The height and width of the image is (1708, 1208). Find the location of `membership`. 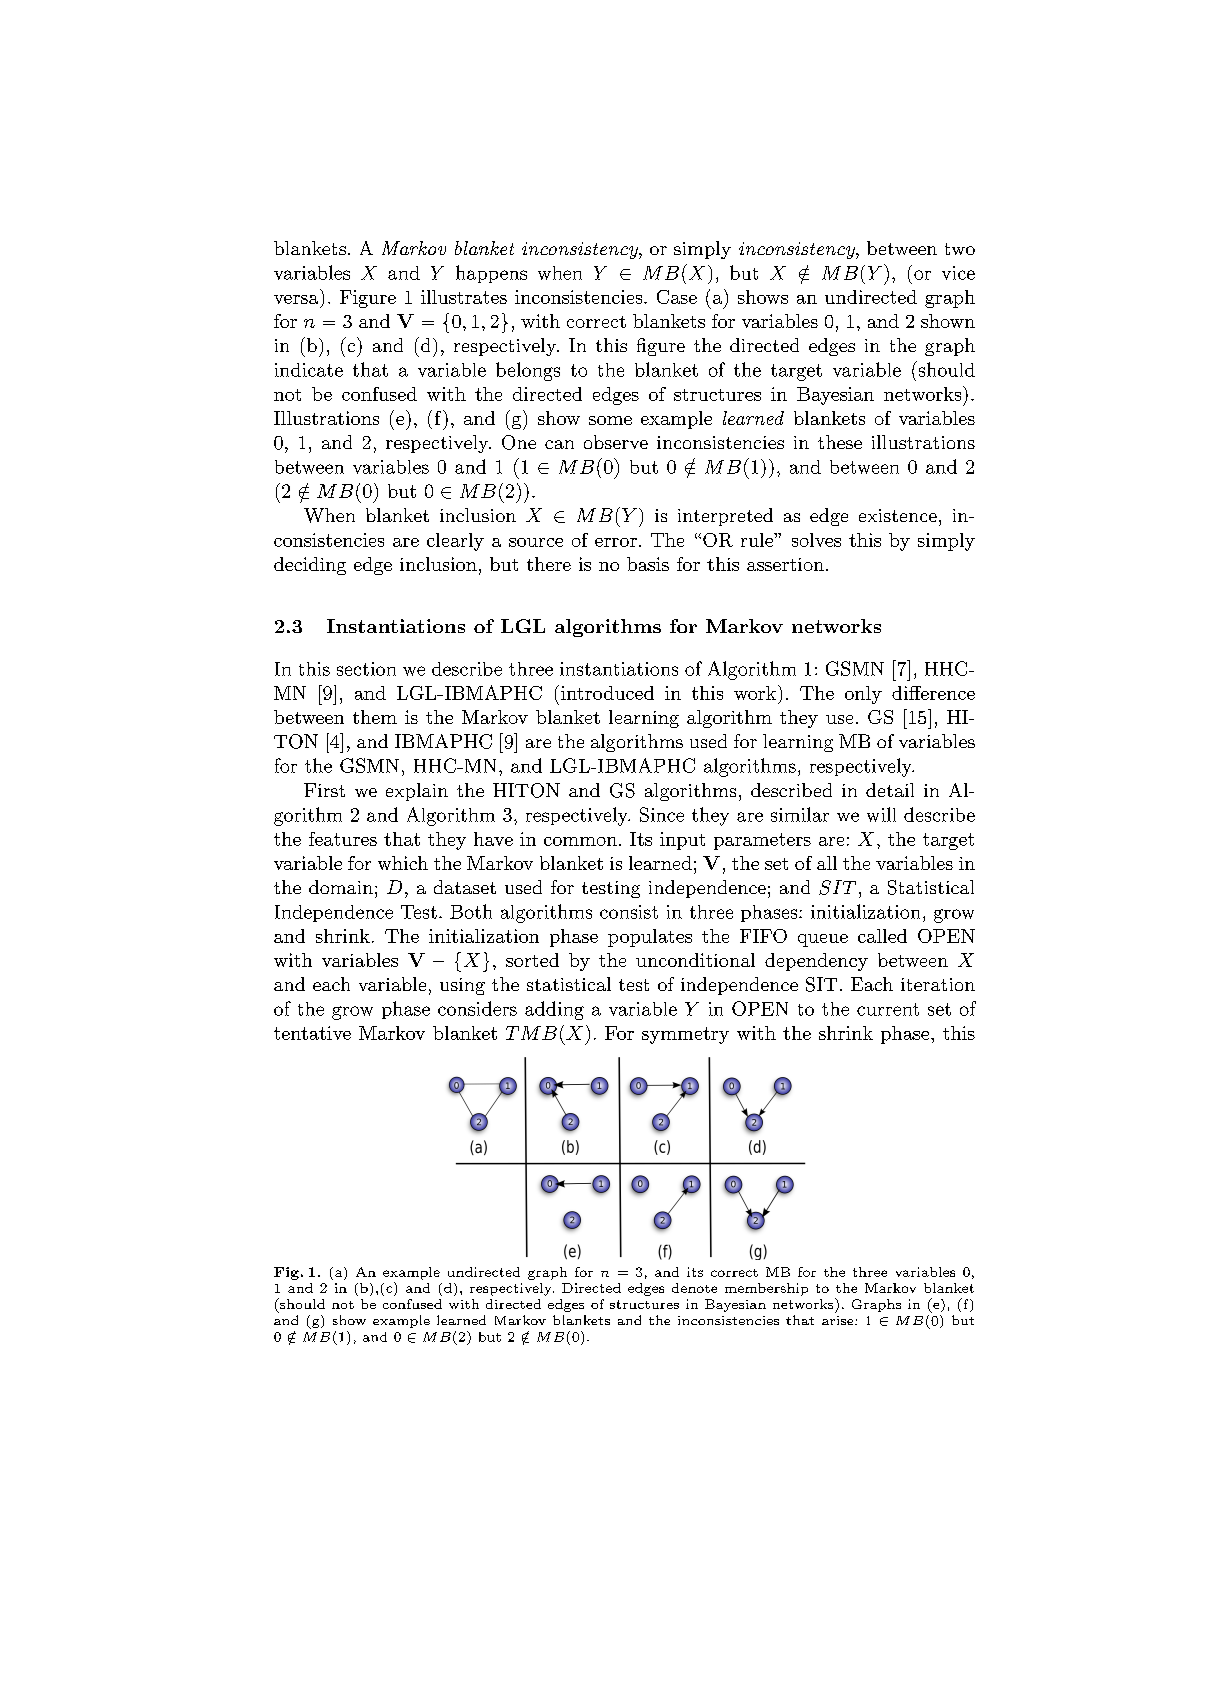

membership is located at coordinates (766, 1289).
